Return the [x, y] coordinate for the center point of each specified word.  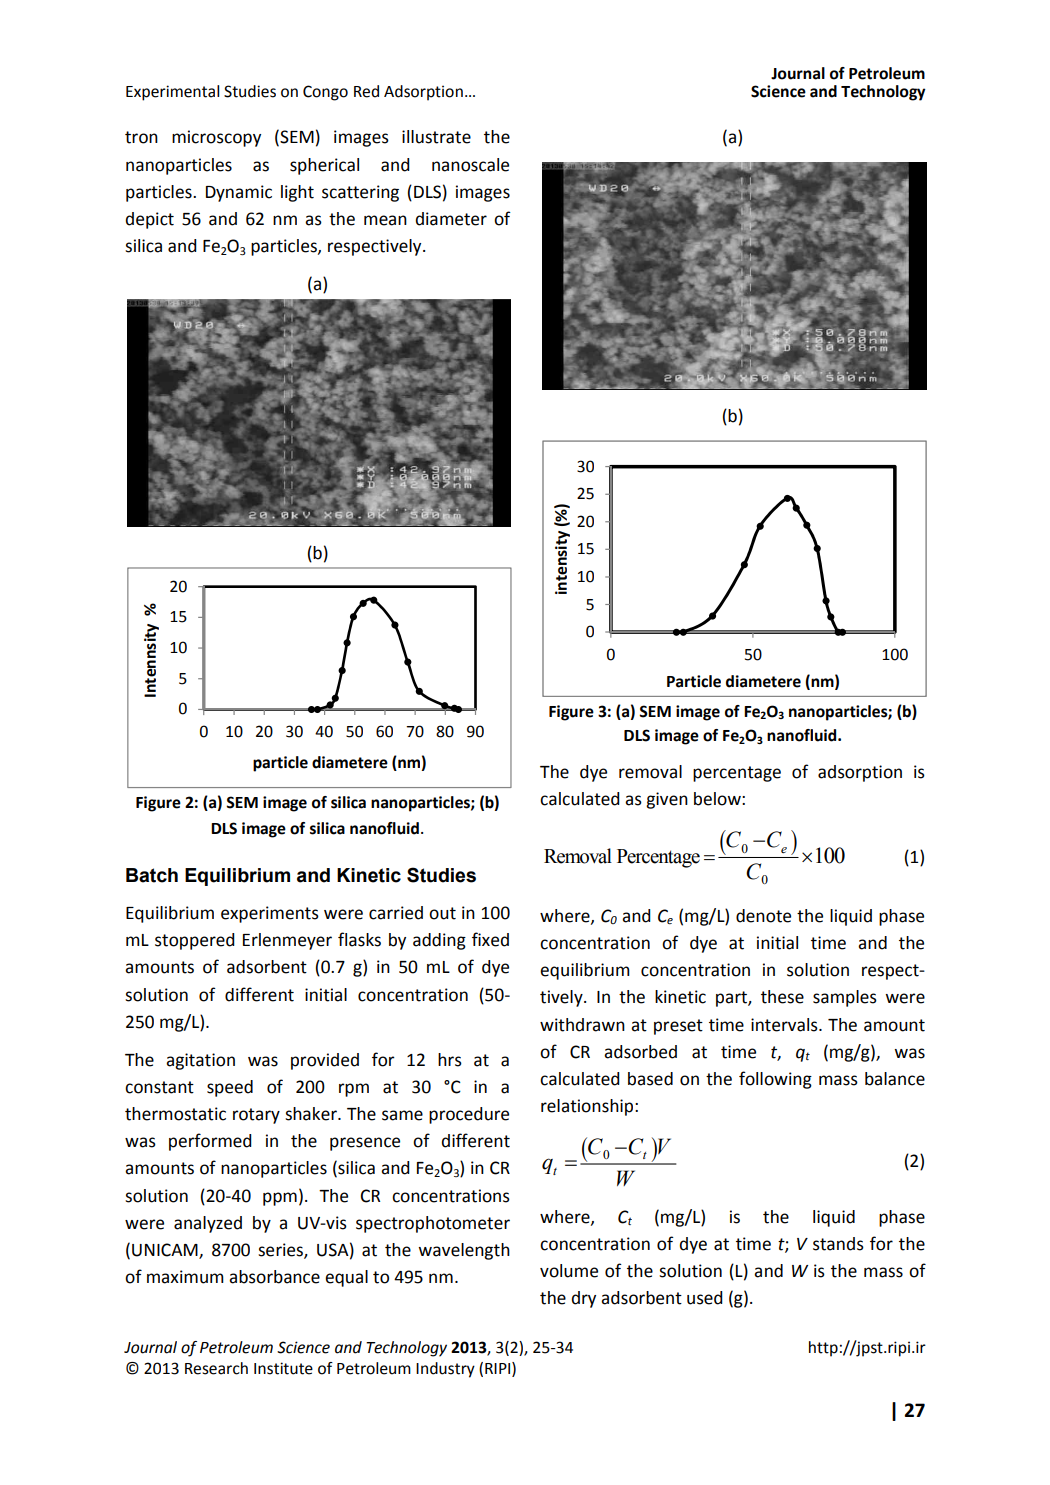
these [782, 997]
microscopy [216, 138]
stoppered [195, 941]
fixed [490, 939]
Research [216, 1368]
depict [149, 220]
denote [763, 916]
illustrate [436, 137]
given [667, 800]
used [705, 1298]
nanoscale [470, 165]
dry [583, 1299]
